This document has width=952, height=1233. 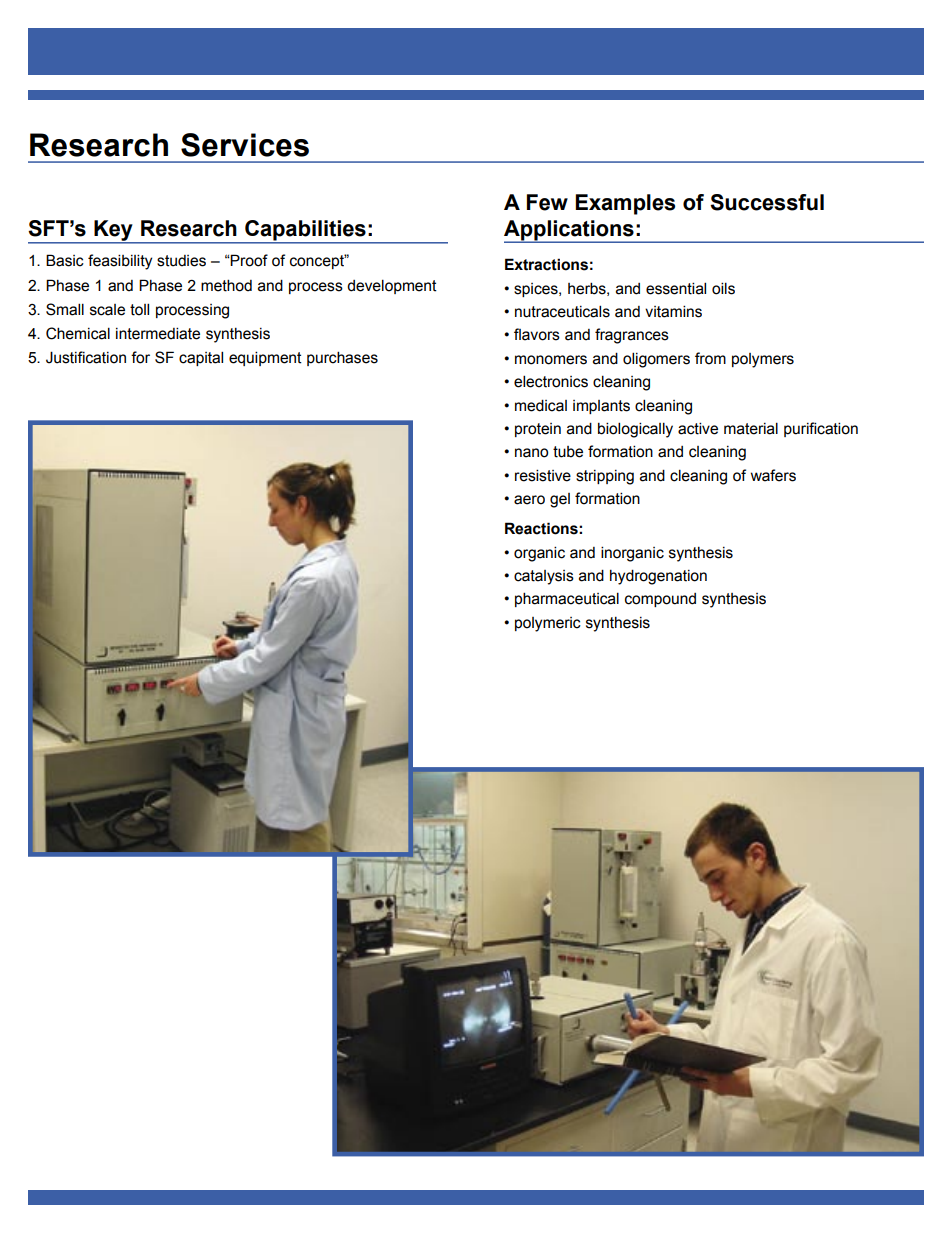 I want to click on polymers, so click(x=763, y=360).
